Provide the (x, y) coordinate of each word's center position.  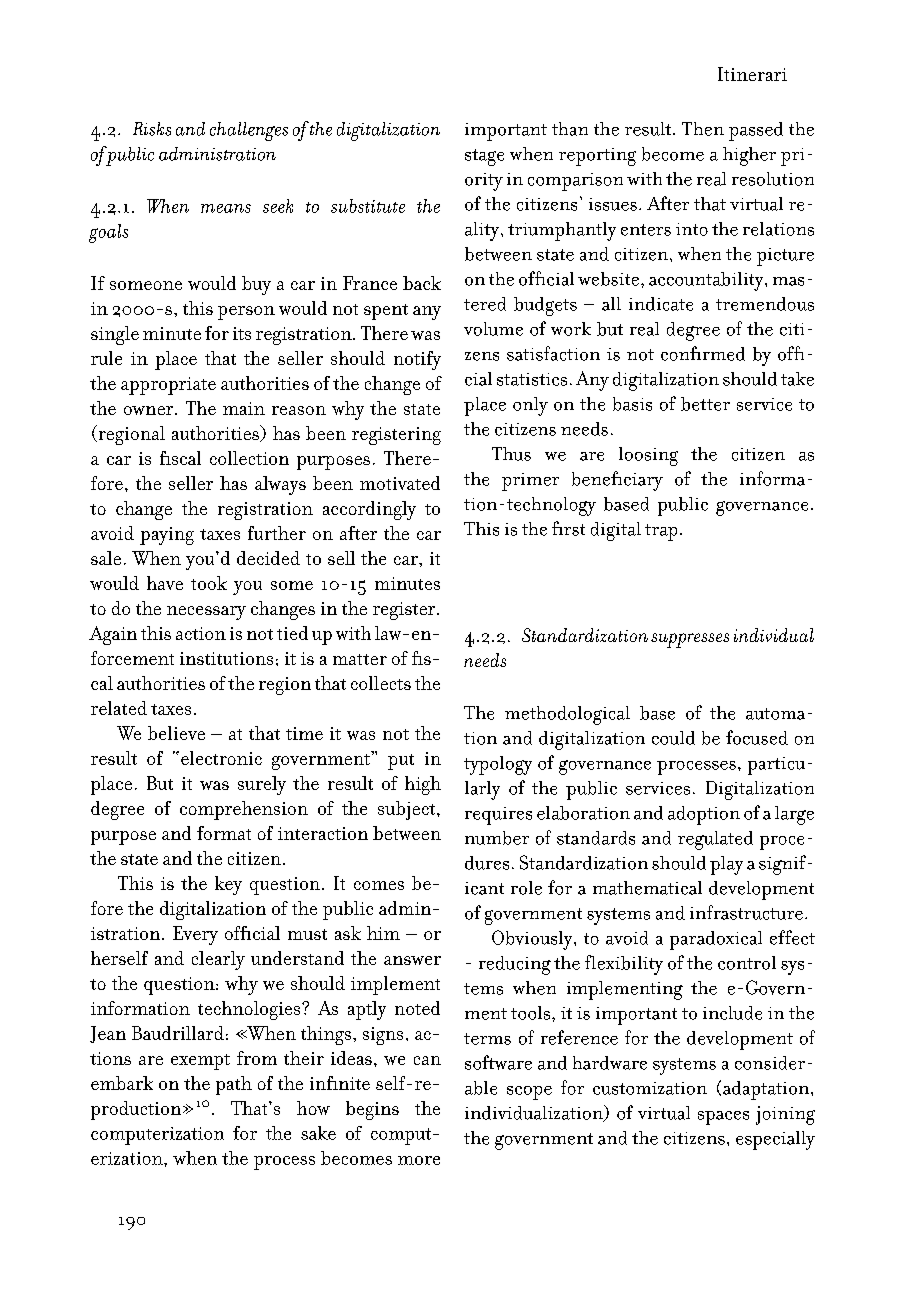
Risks (152, 129)
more (419, 1160)
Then (703, 129)
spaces (723, 1118)
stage (484, 157)
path (234, 1085)
